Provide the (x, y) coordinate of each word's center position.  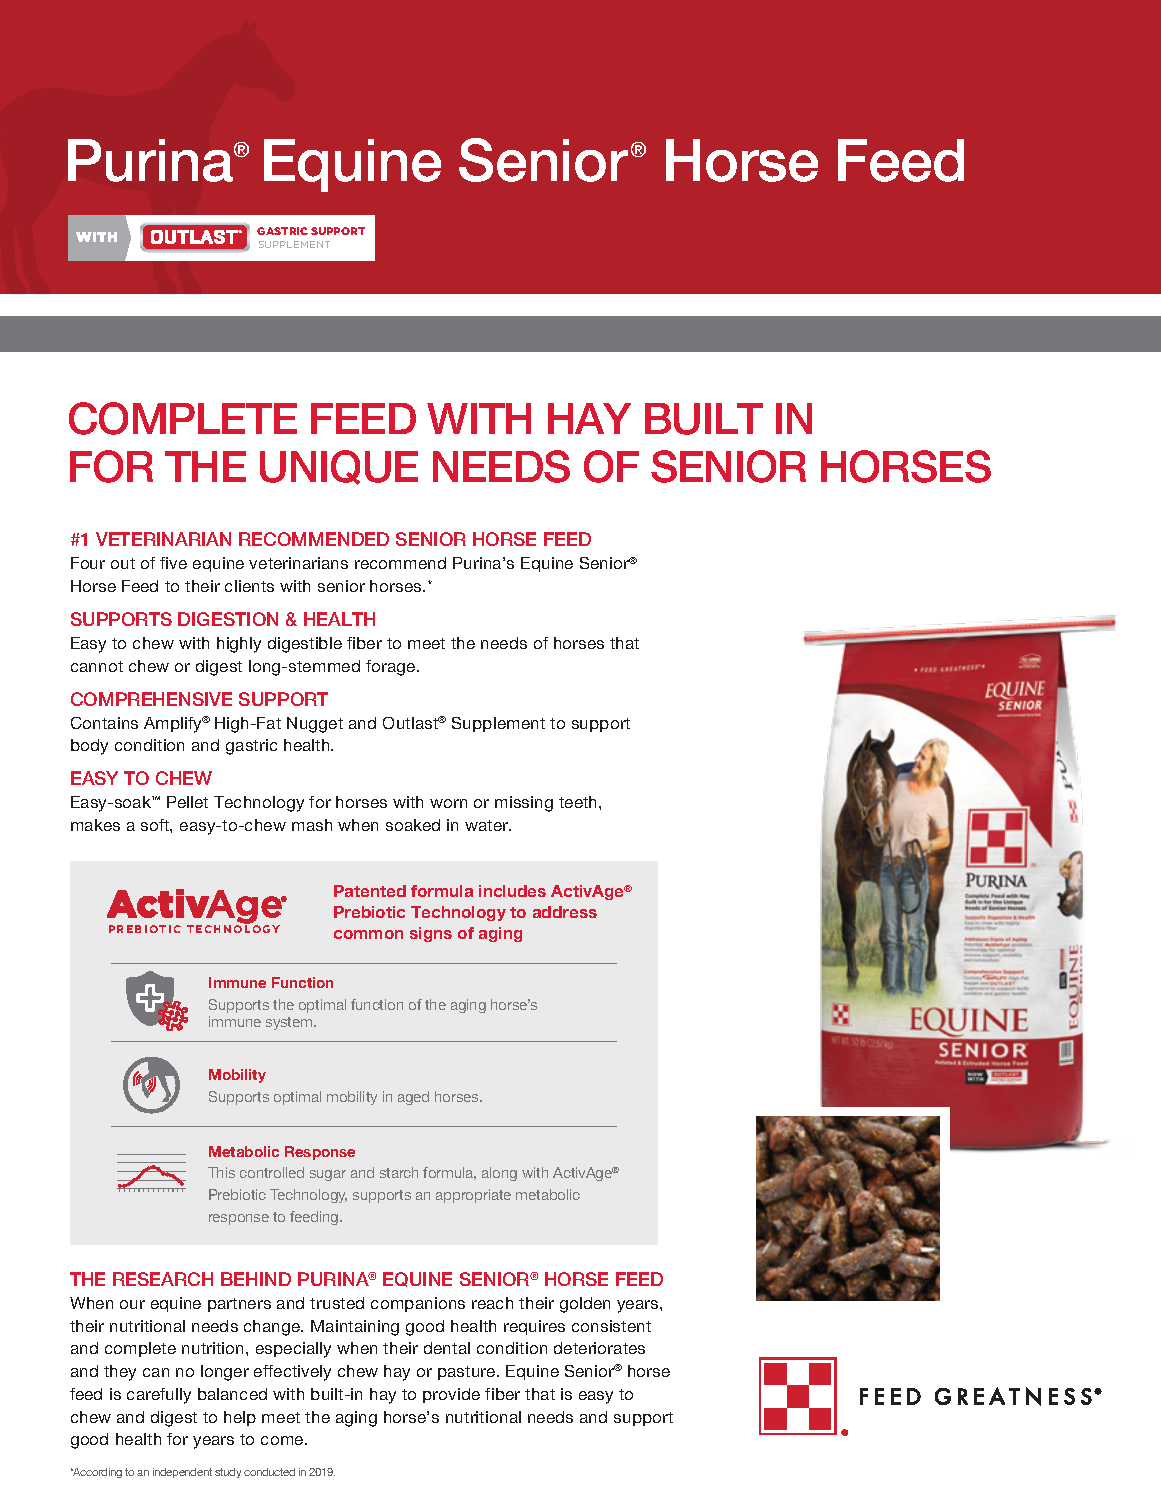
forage (392, 668)
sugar (328, 1175)
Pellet (187, 802)
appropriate (473, 1196)
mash (312, 825)
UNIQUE (339, 467)
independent (182, 1473)
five (173, 563)
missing (524, 804)
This (221, 1172)
